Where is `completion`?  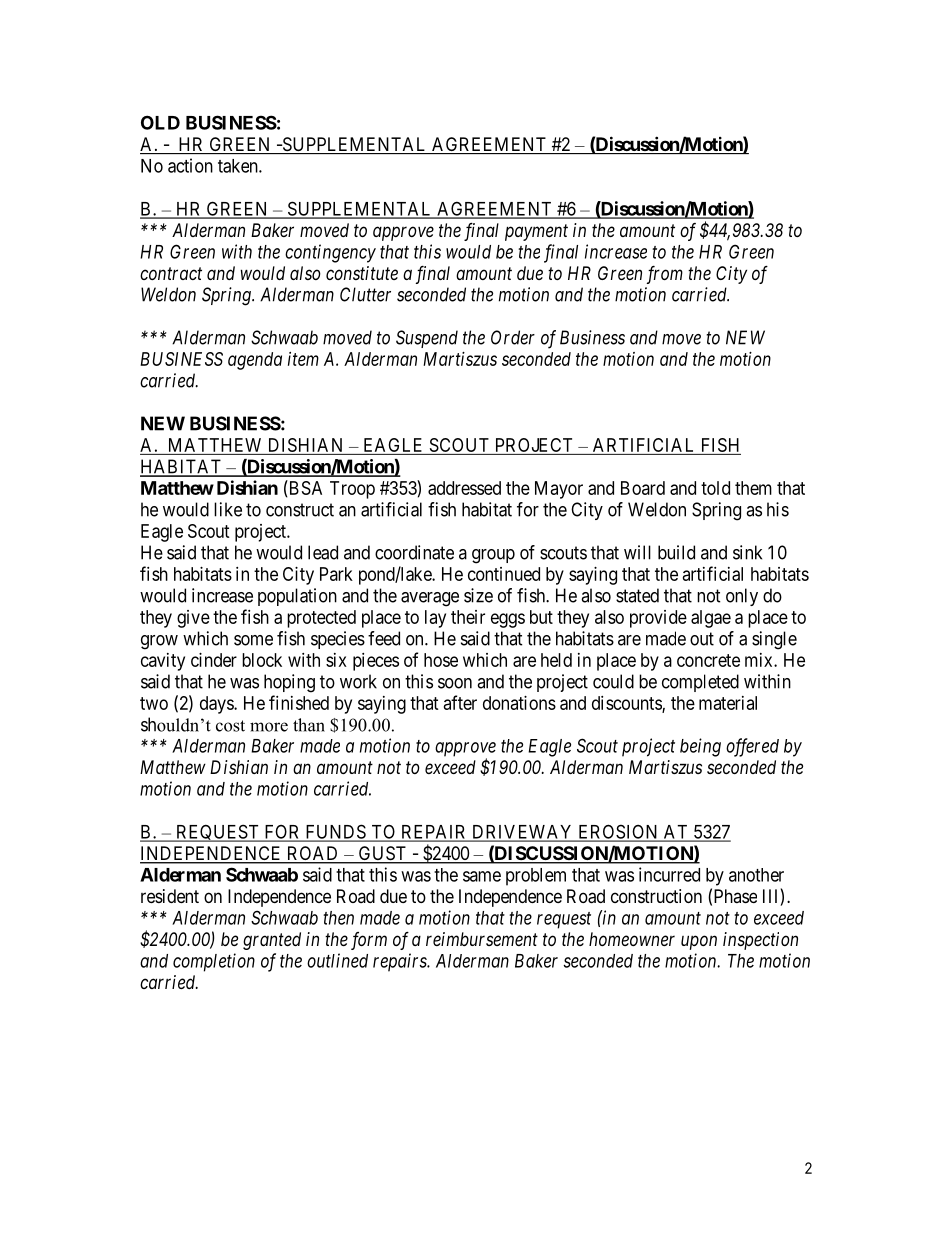
completion is located at coordinates (214, 962).
